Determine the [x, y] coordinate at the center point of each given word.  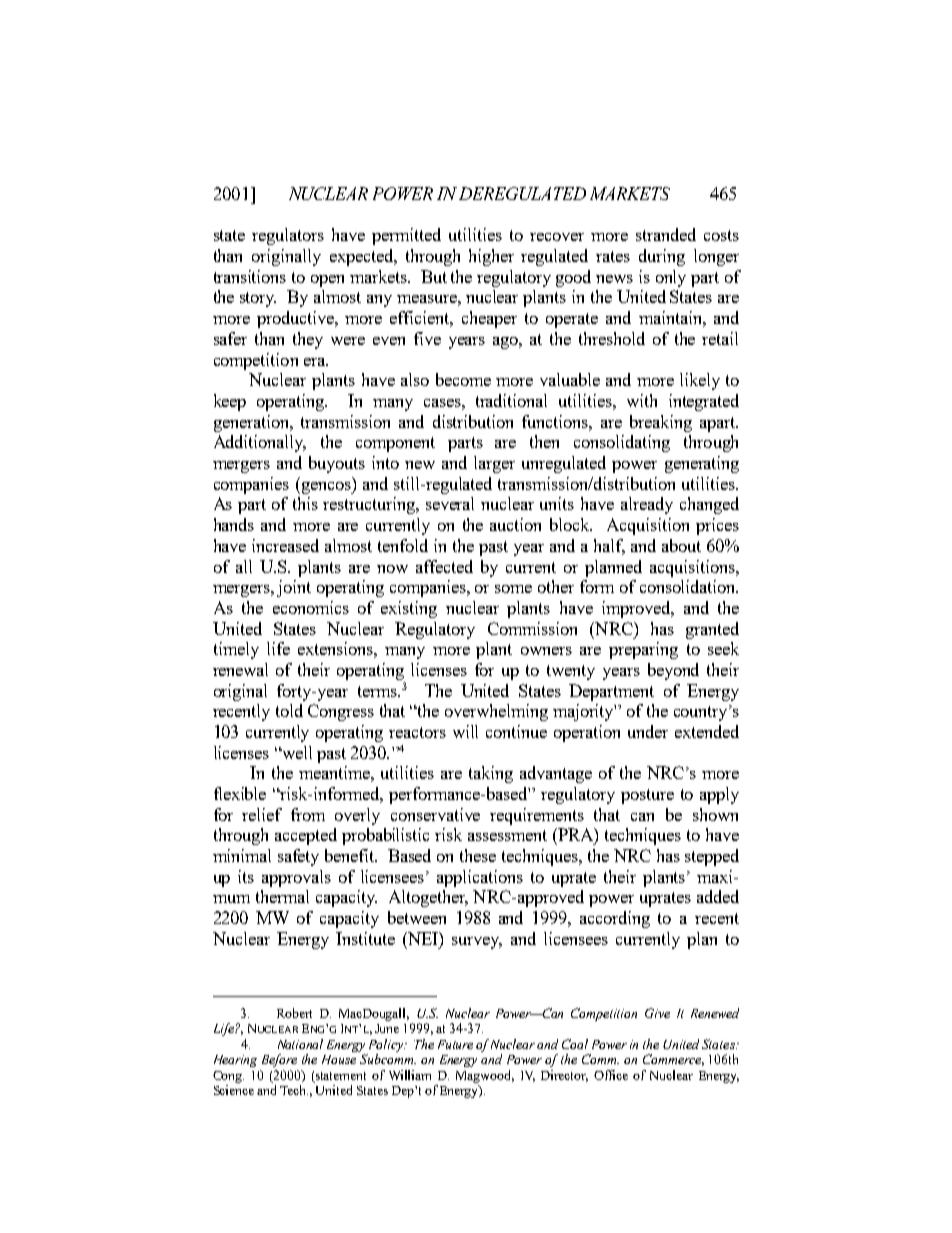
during [662, 257]
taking [491, 774]
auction [515, 524]
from [308, 814]
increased [285, 545]
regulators [288, 236]
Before [279, 1060]
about [681, 545]
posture [647, 796]
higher [491, 257]
